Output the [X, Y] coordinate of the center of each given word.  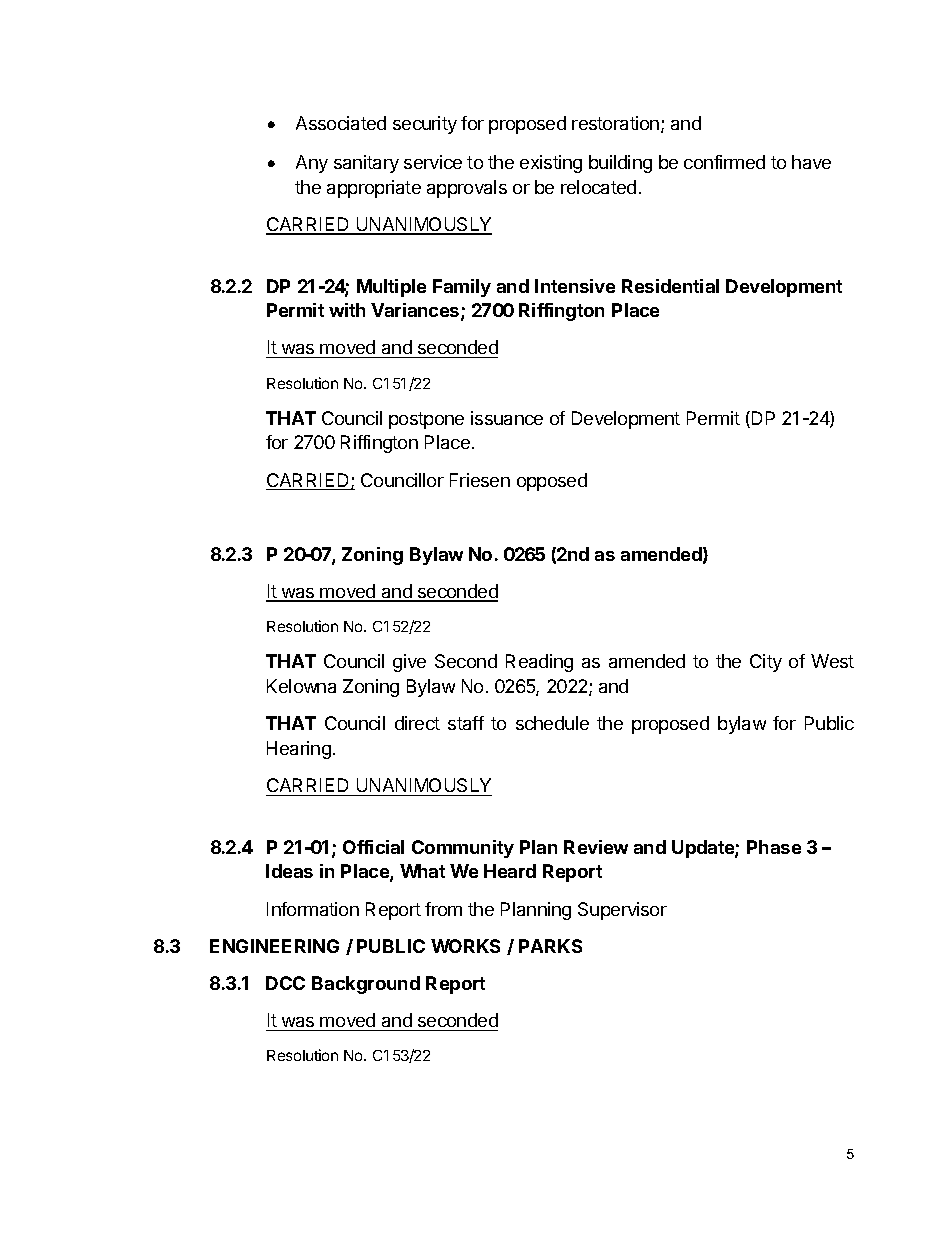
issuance [507, 418]
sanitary [366, 164]
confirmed [724, 162]
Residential [670, 286]
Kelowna [301, 686]
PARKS [550, 946]
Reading [539, 663]
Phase [774, 847]
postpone [426, 420]
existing [551, 164]
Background [366, 985]
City [766, 663]
